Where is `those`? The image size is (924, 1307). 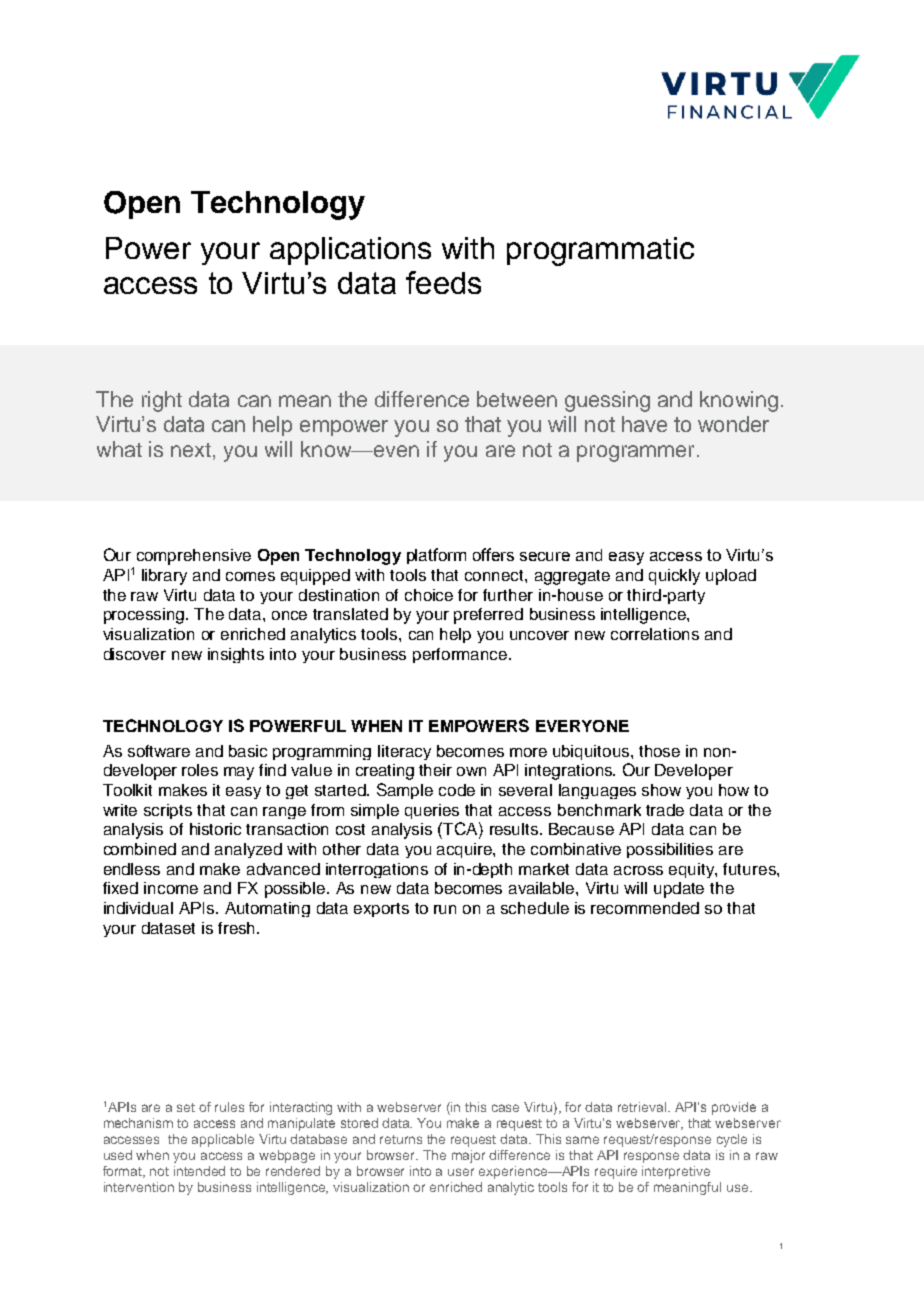 those is located at coordinates (659, 751).
